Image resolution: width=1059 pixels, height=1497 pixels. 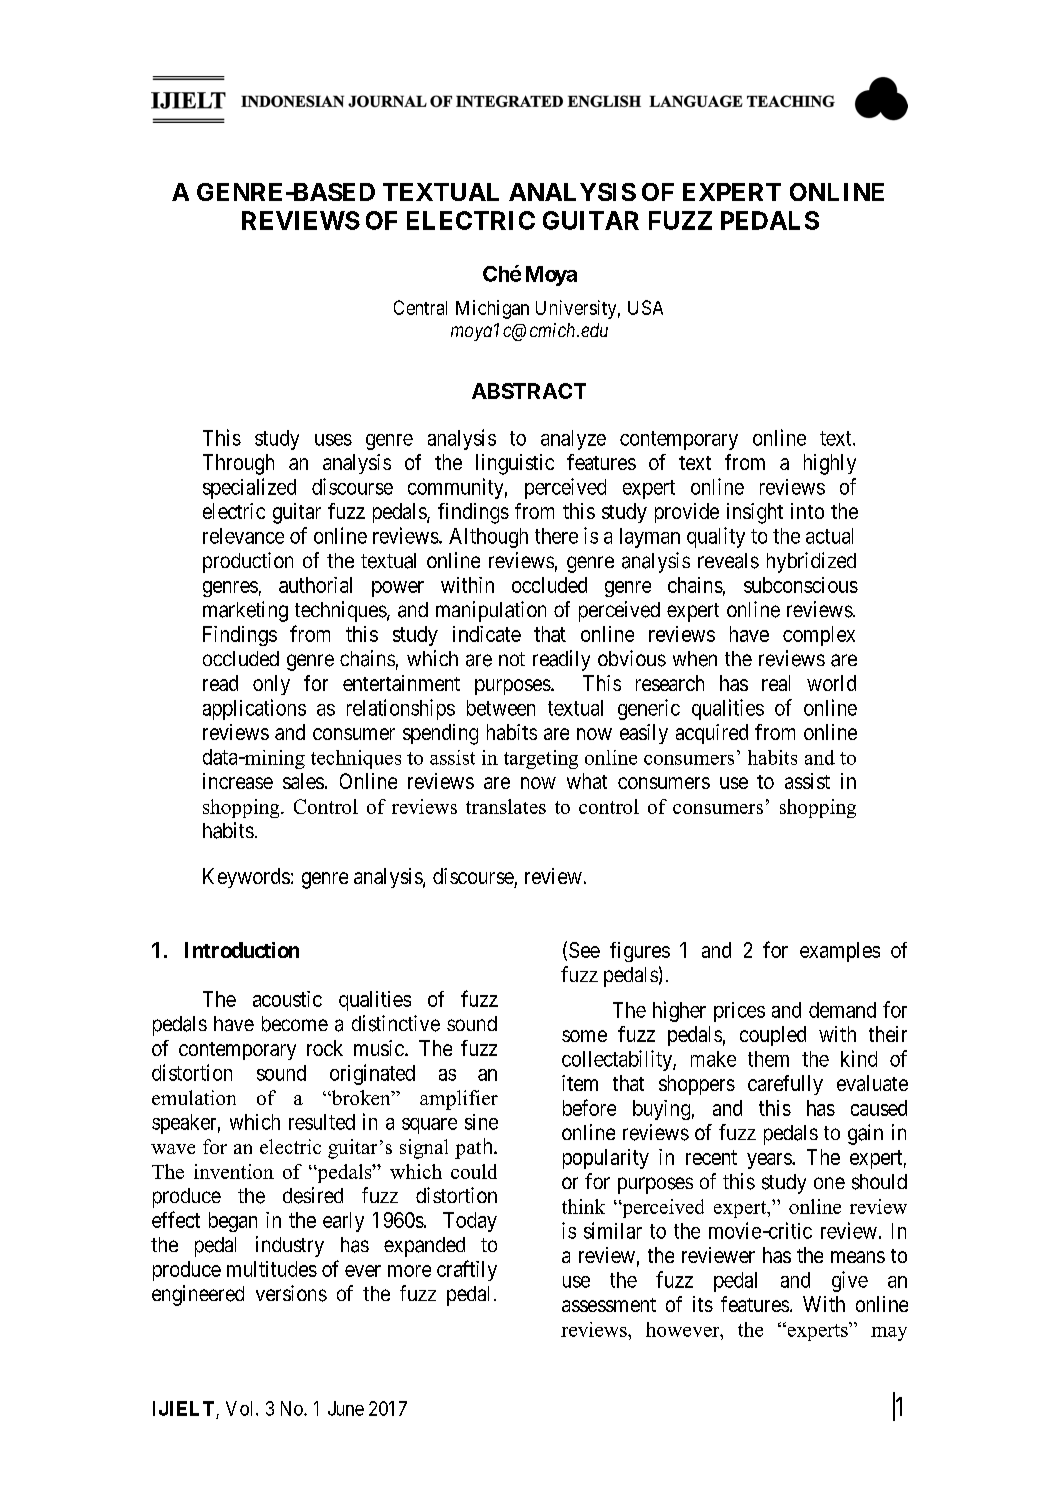 I want to click on Vol, so click(x=241, y=1408).
